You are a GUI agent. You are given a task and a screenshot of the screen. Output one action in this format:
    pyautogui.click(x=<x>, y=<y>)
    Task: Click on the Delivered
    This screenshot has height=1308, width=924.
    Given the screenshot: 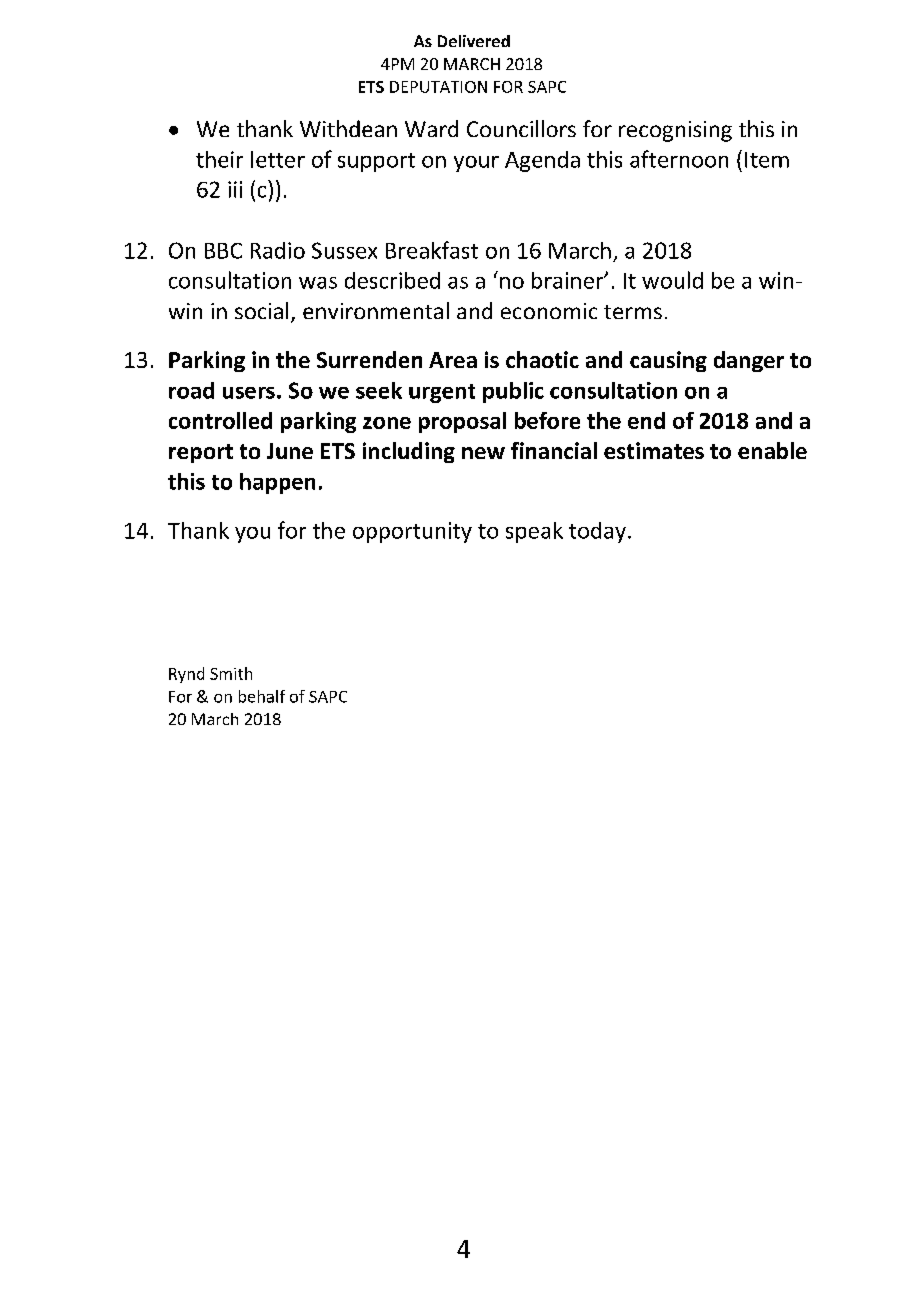 What is the action you would take?
    pyautogui.click(x=474, y=41)
